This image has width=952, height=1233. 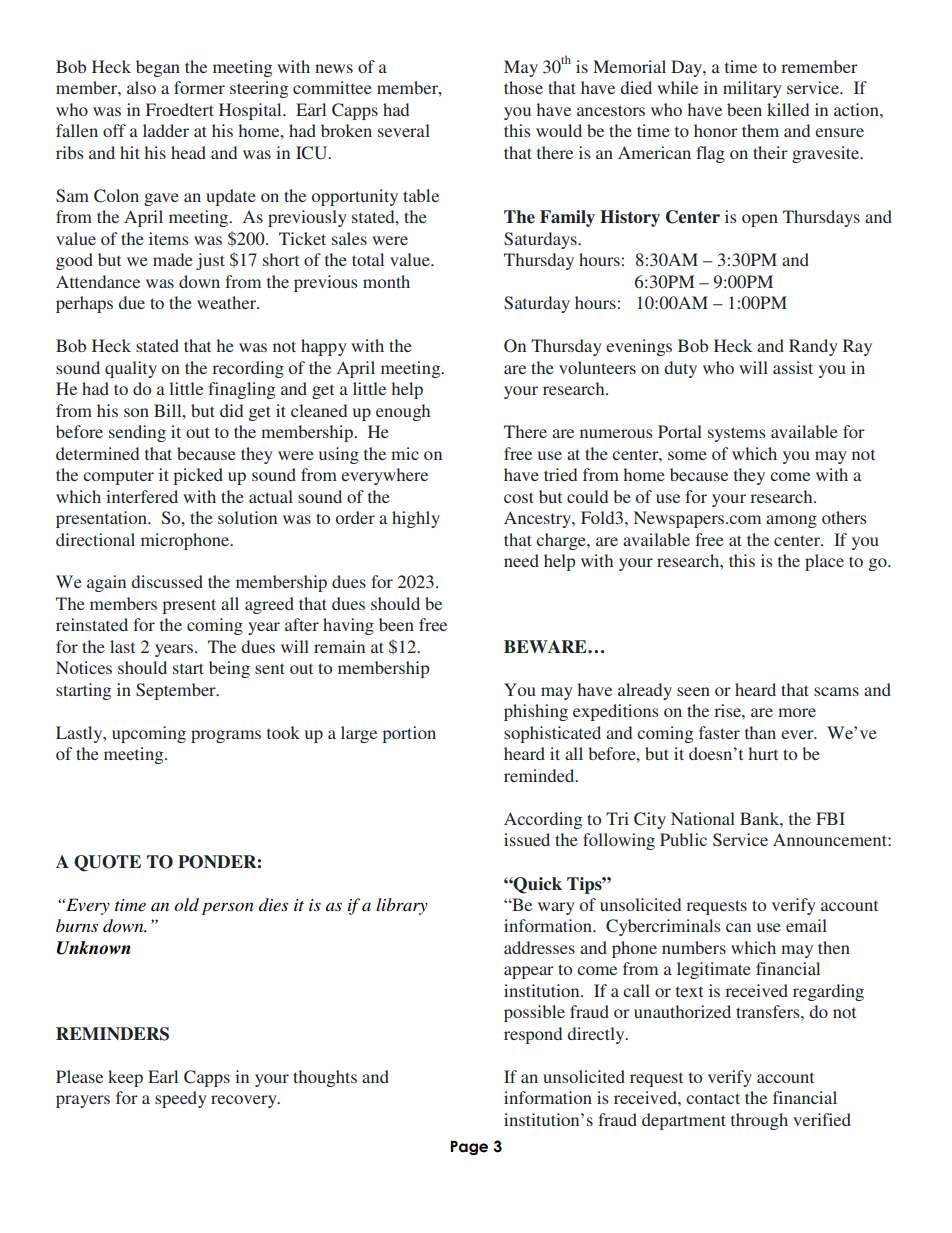 What do you see at coordinates (540, 775) in the image?
I see `reminded` at bounding box center [540, 775].
